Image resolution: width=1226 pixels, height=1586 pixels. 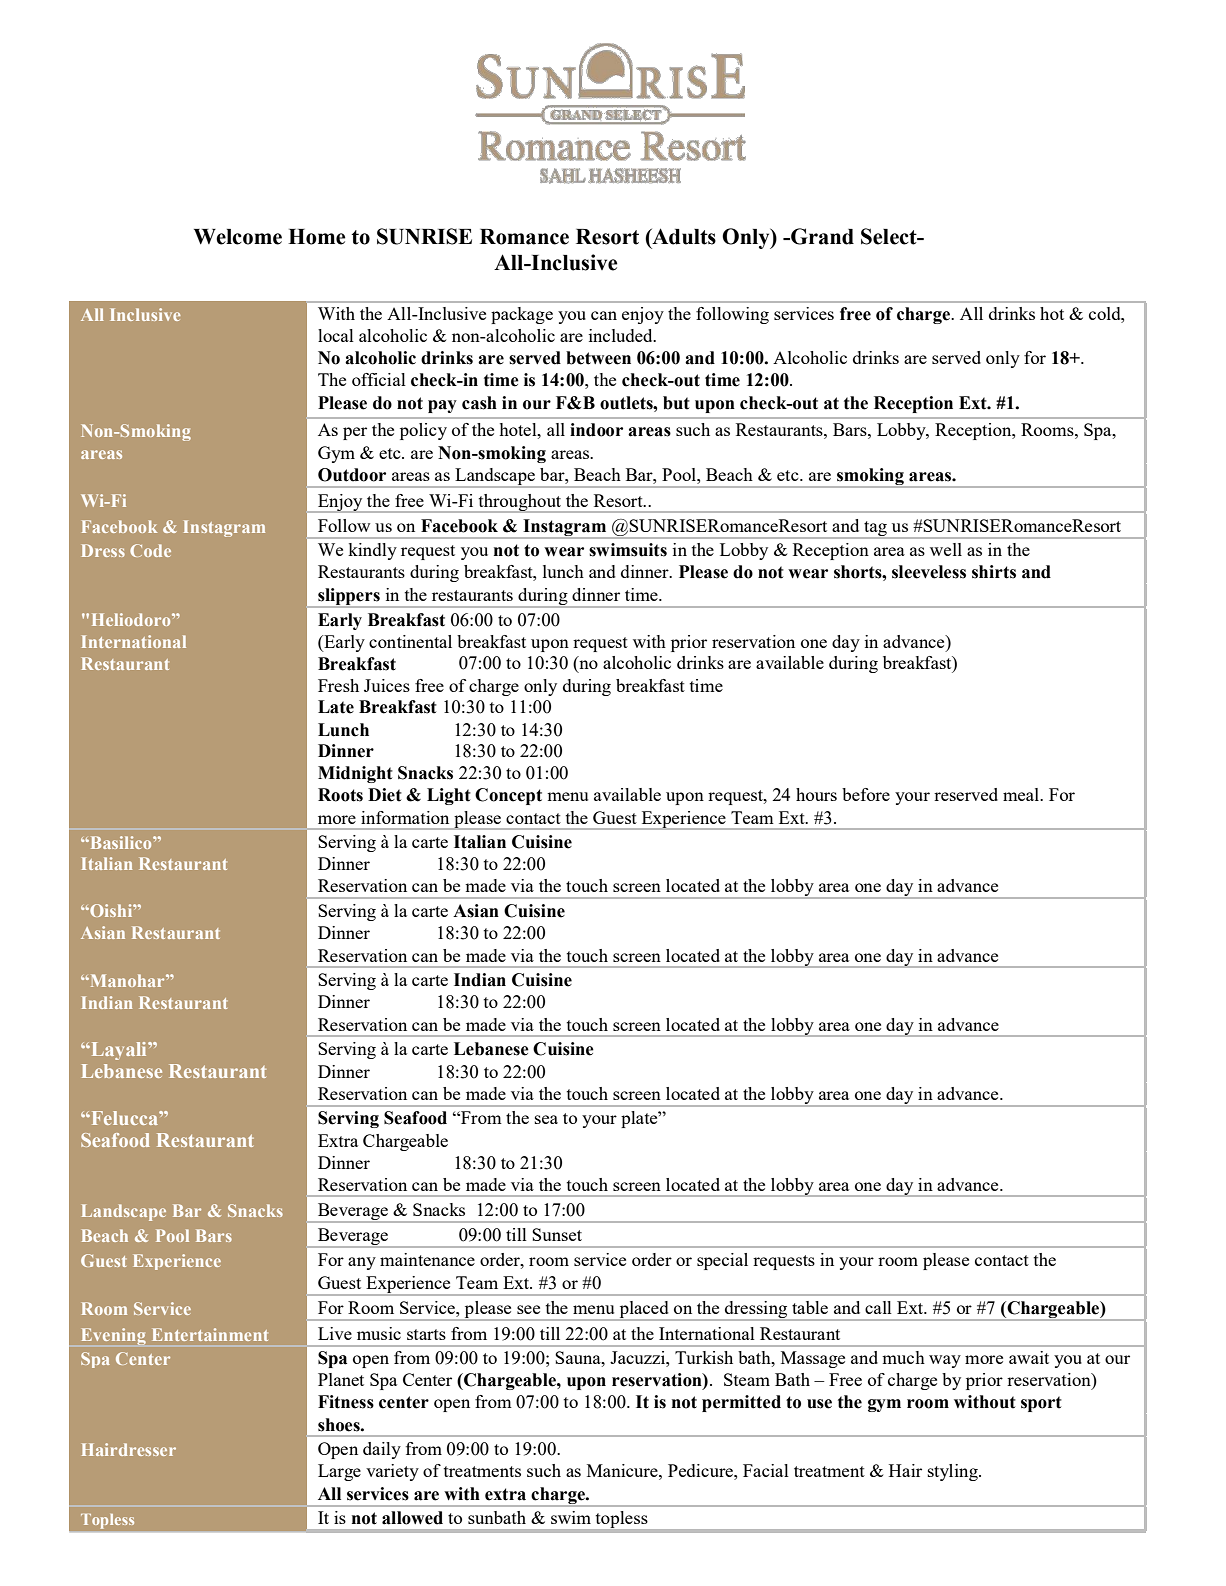 What do you see at coordinates (340, 795) in the page?
I see `Roots` at bounding box center [340, 795].
